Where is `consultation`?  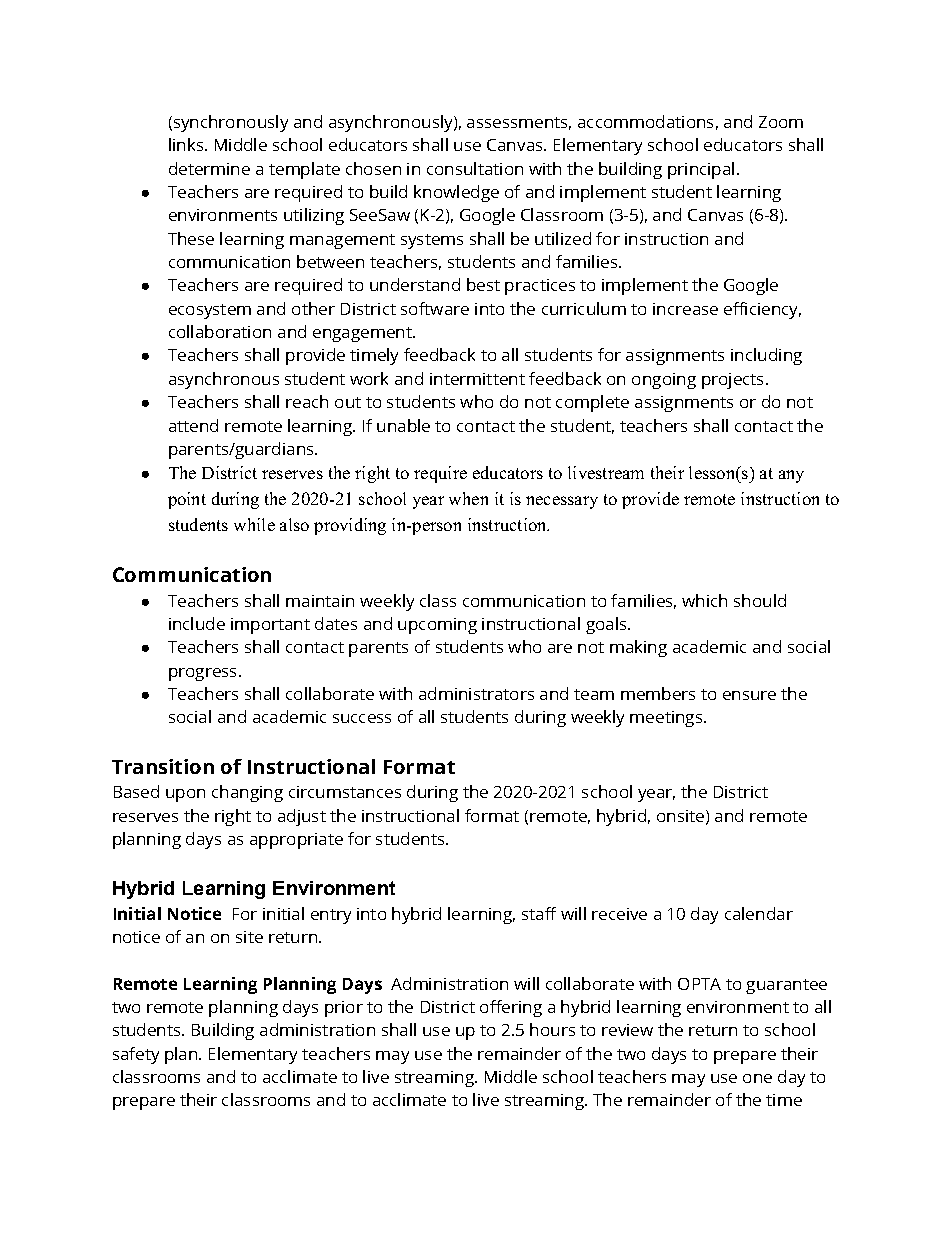 consultation is located at coordinates (475, 168).
